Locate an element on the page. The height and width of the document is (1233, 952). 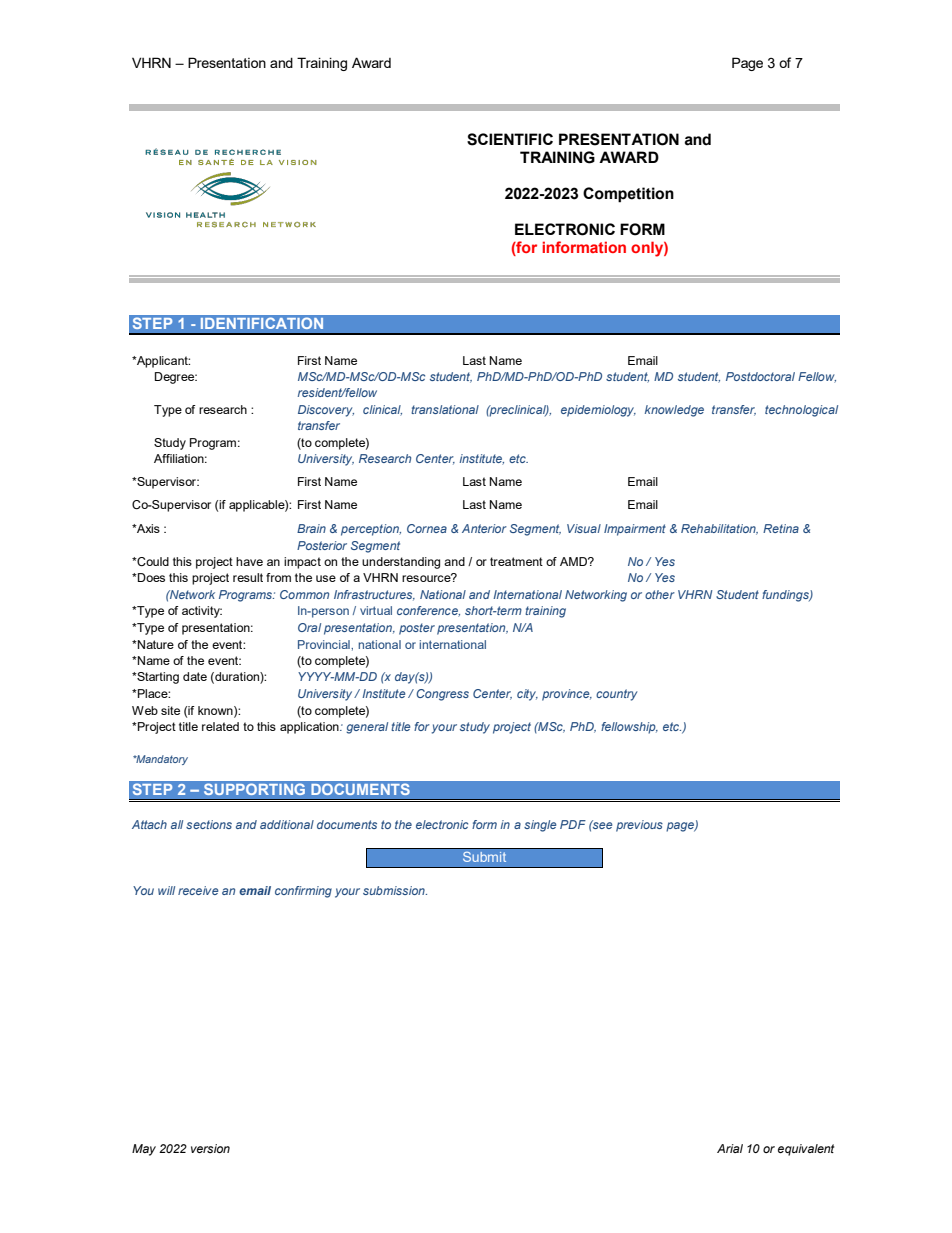
Arial is located at coordinates (730, 1148).
